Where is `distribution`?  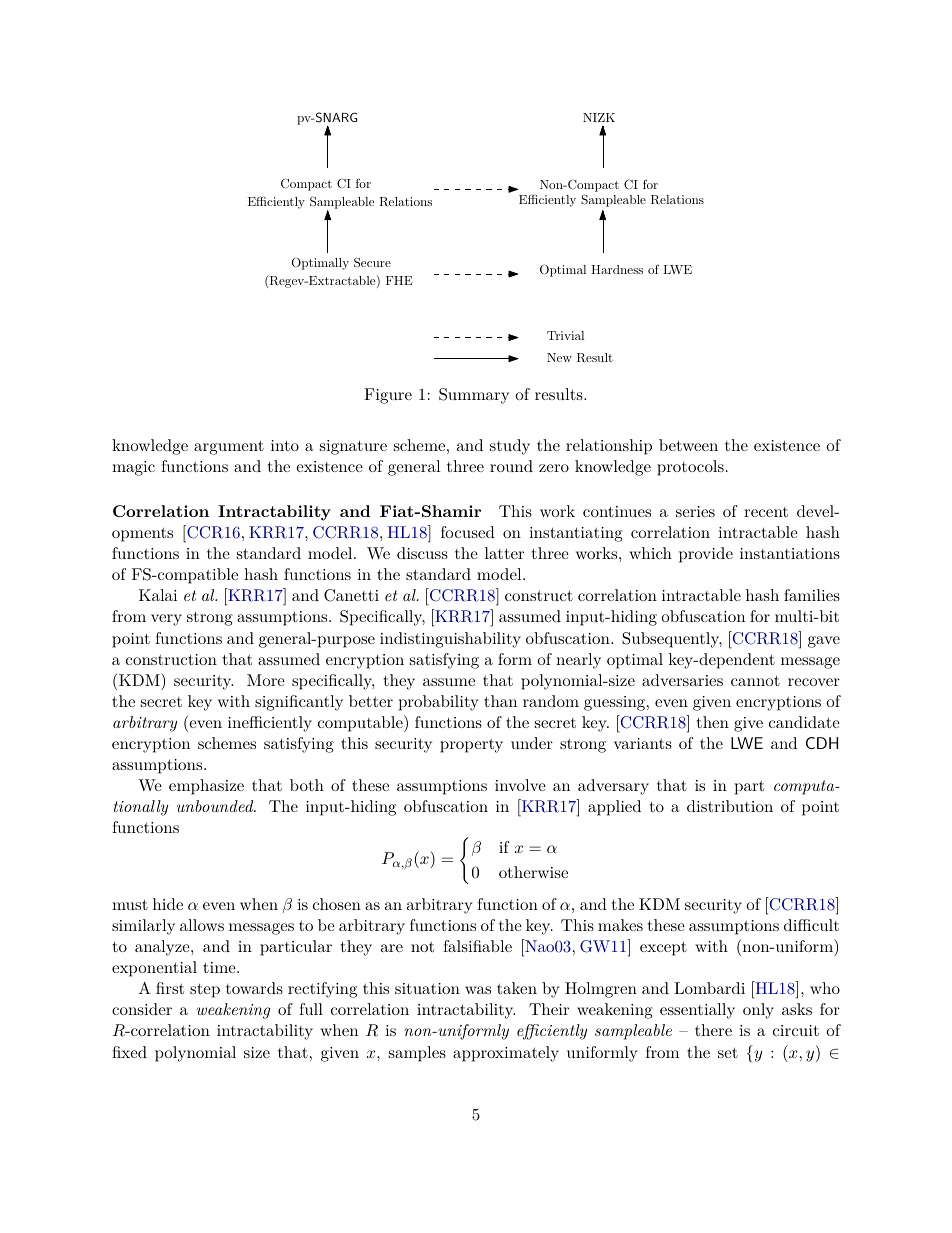
distribution is located at coordinates (730, 806).
